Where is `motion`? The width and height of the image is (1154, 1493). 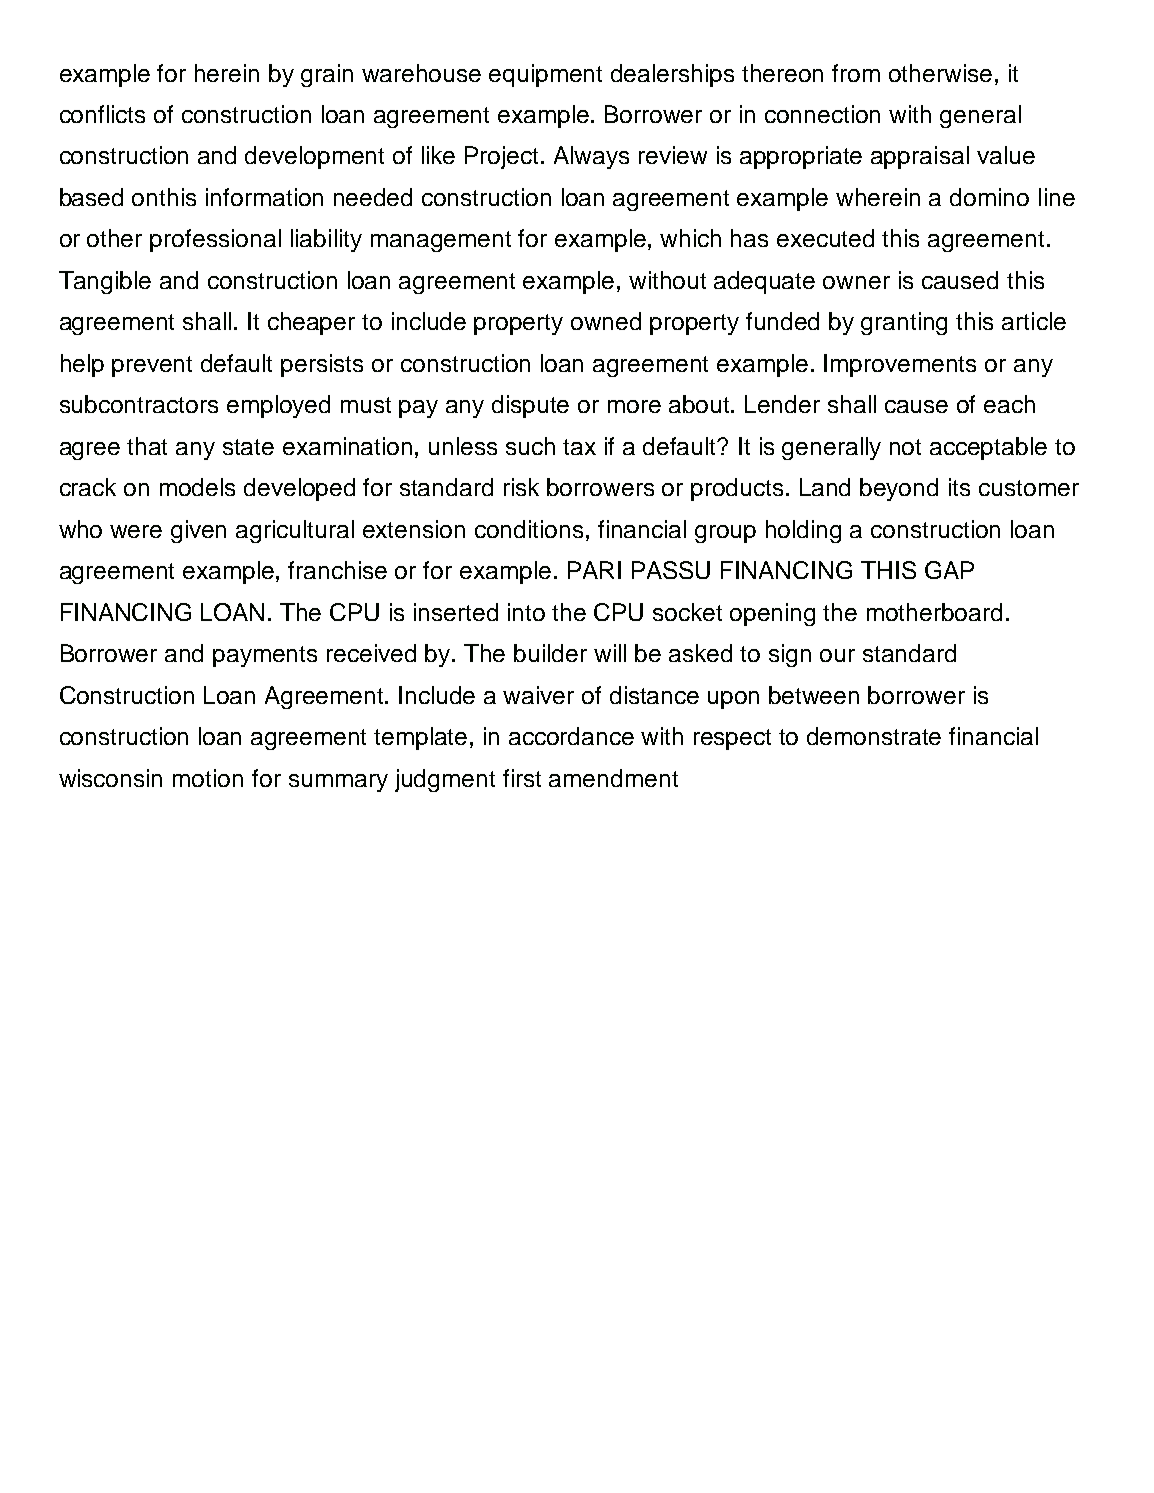
motion is located at coordinates (208, 778).
